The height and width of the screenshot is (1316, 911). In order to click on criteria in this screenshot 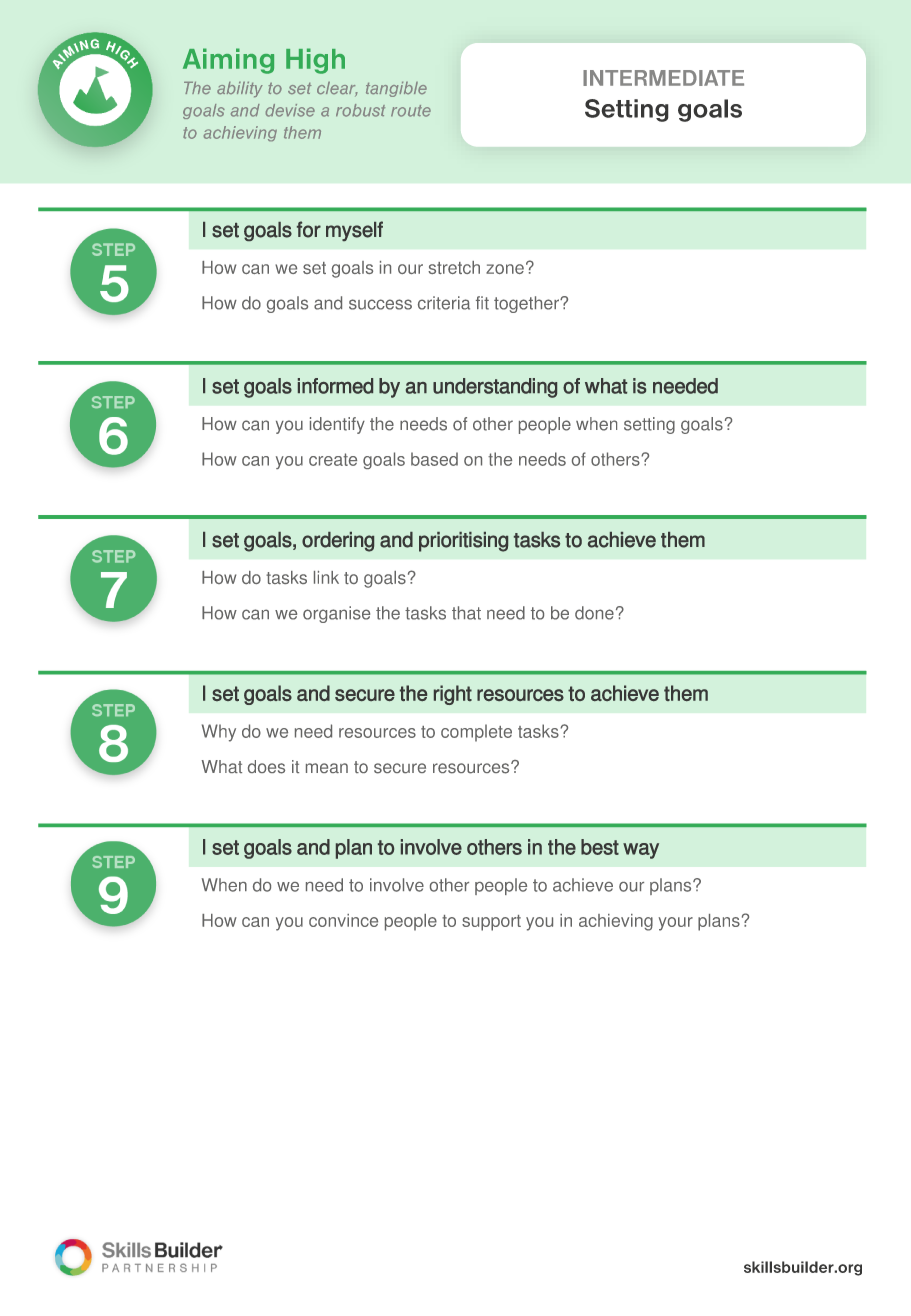, I will do `click(444, 303)`.
